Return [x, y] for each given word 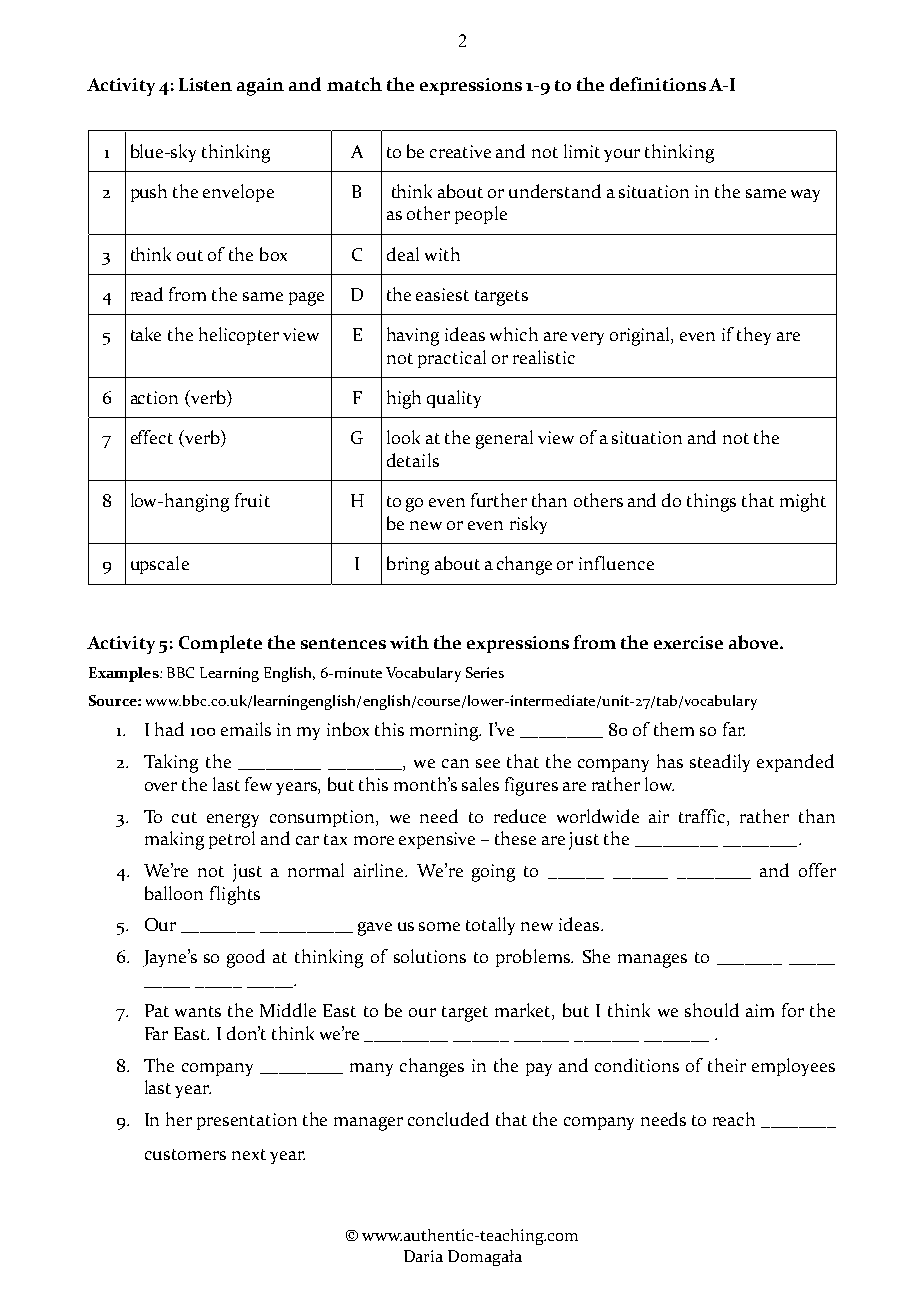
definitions [658, 84]
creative [460, 151]
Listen [205, 84]
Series [485, 672]
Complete [220, 644]
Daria [423, 1256]
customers [185, 1154]
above [755, 642]
